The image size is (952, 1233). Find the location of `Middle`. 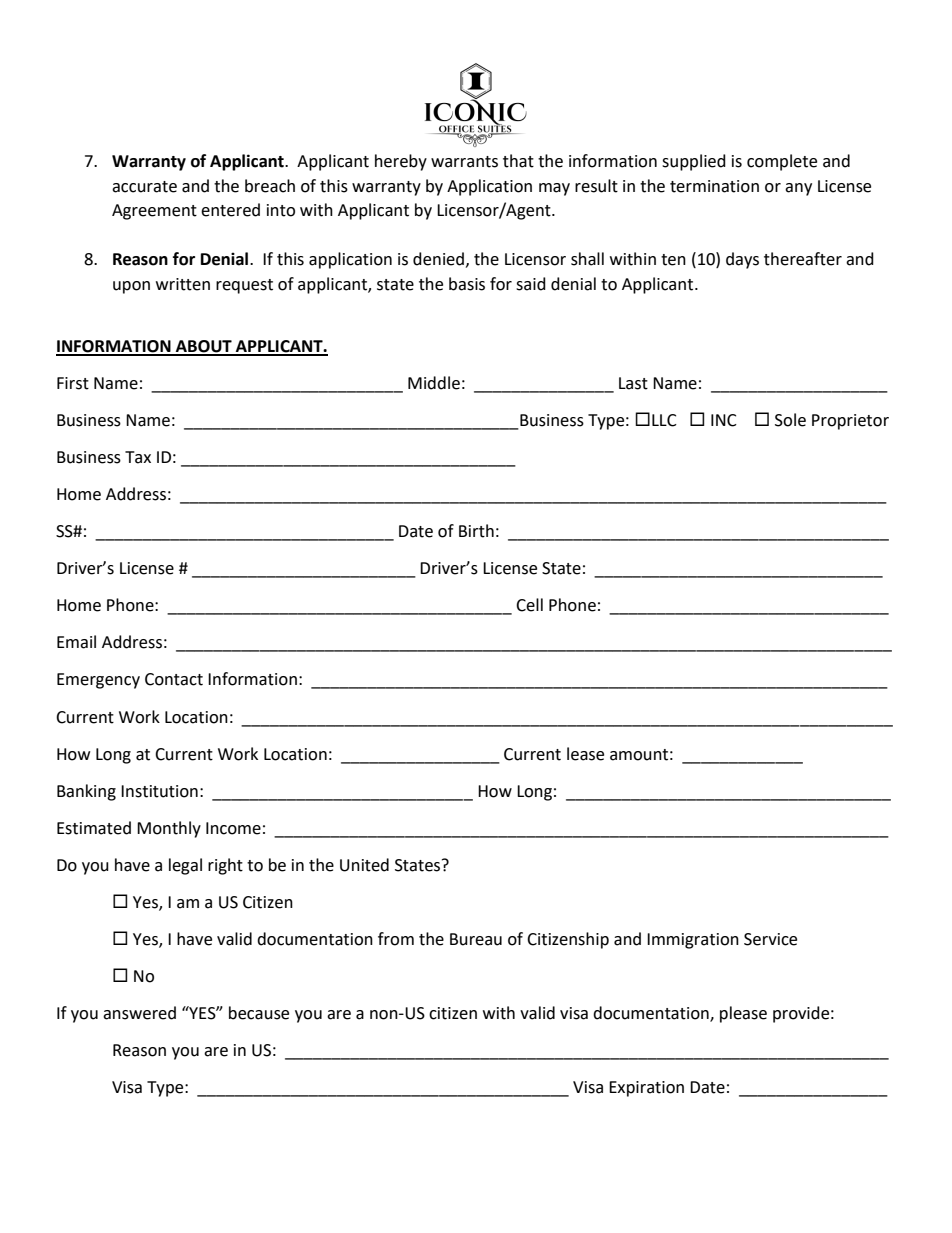

Middle is located at coordinates (434, 383).
